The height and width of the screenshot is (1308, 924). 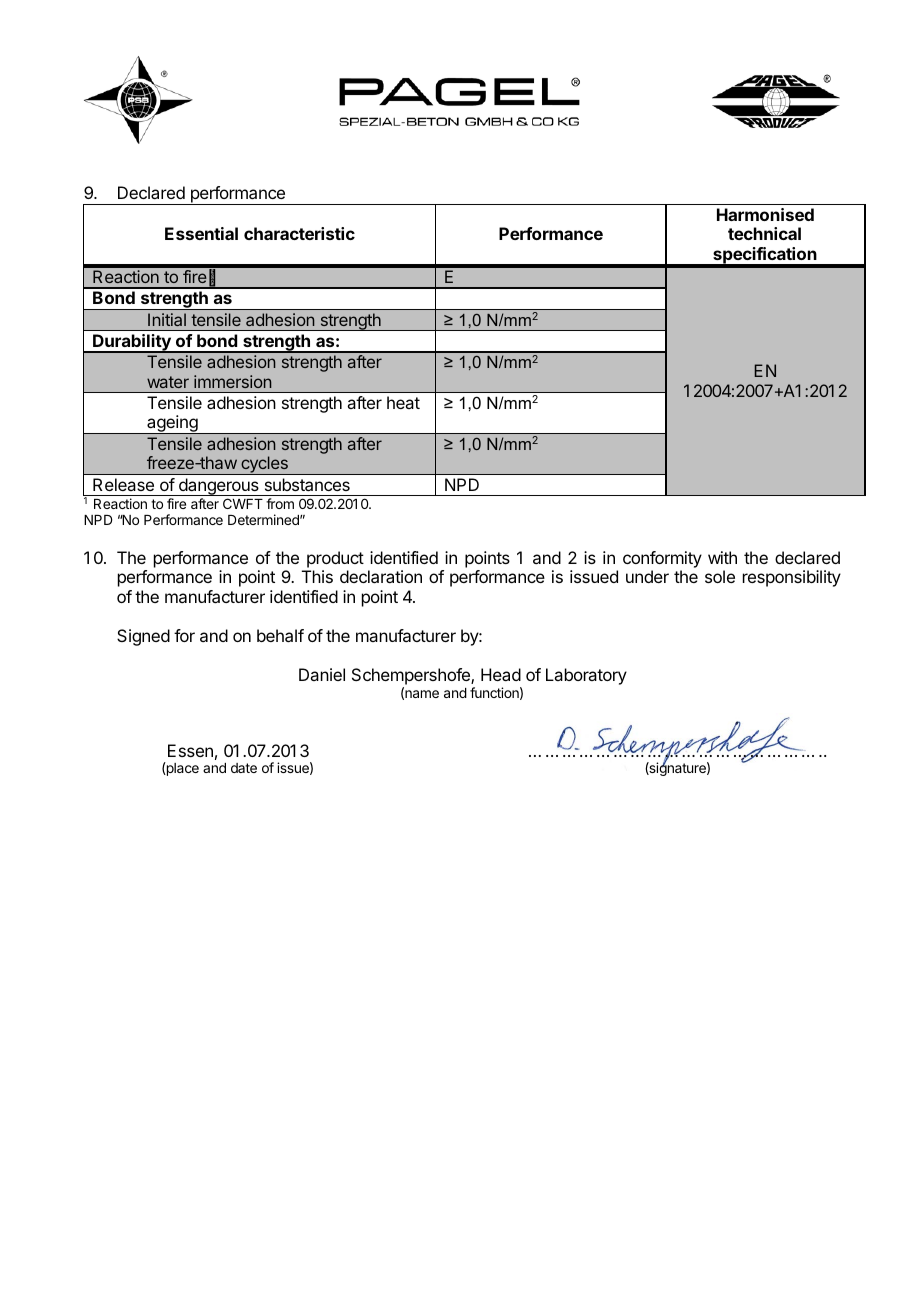 I want to click on behalf, so click(x=280, y=635).
